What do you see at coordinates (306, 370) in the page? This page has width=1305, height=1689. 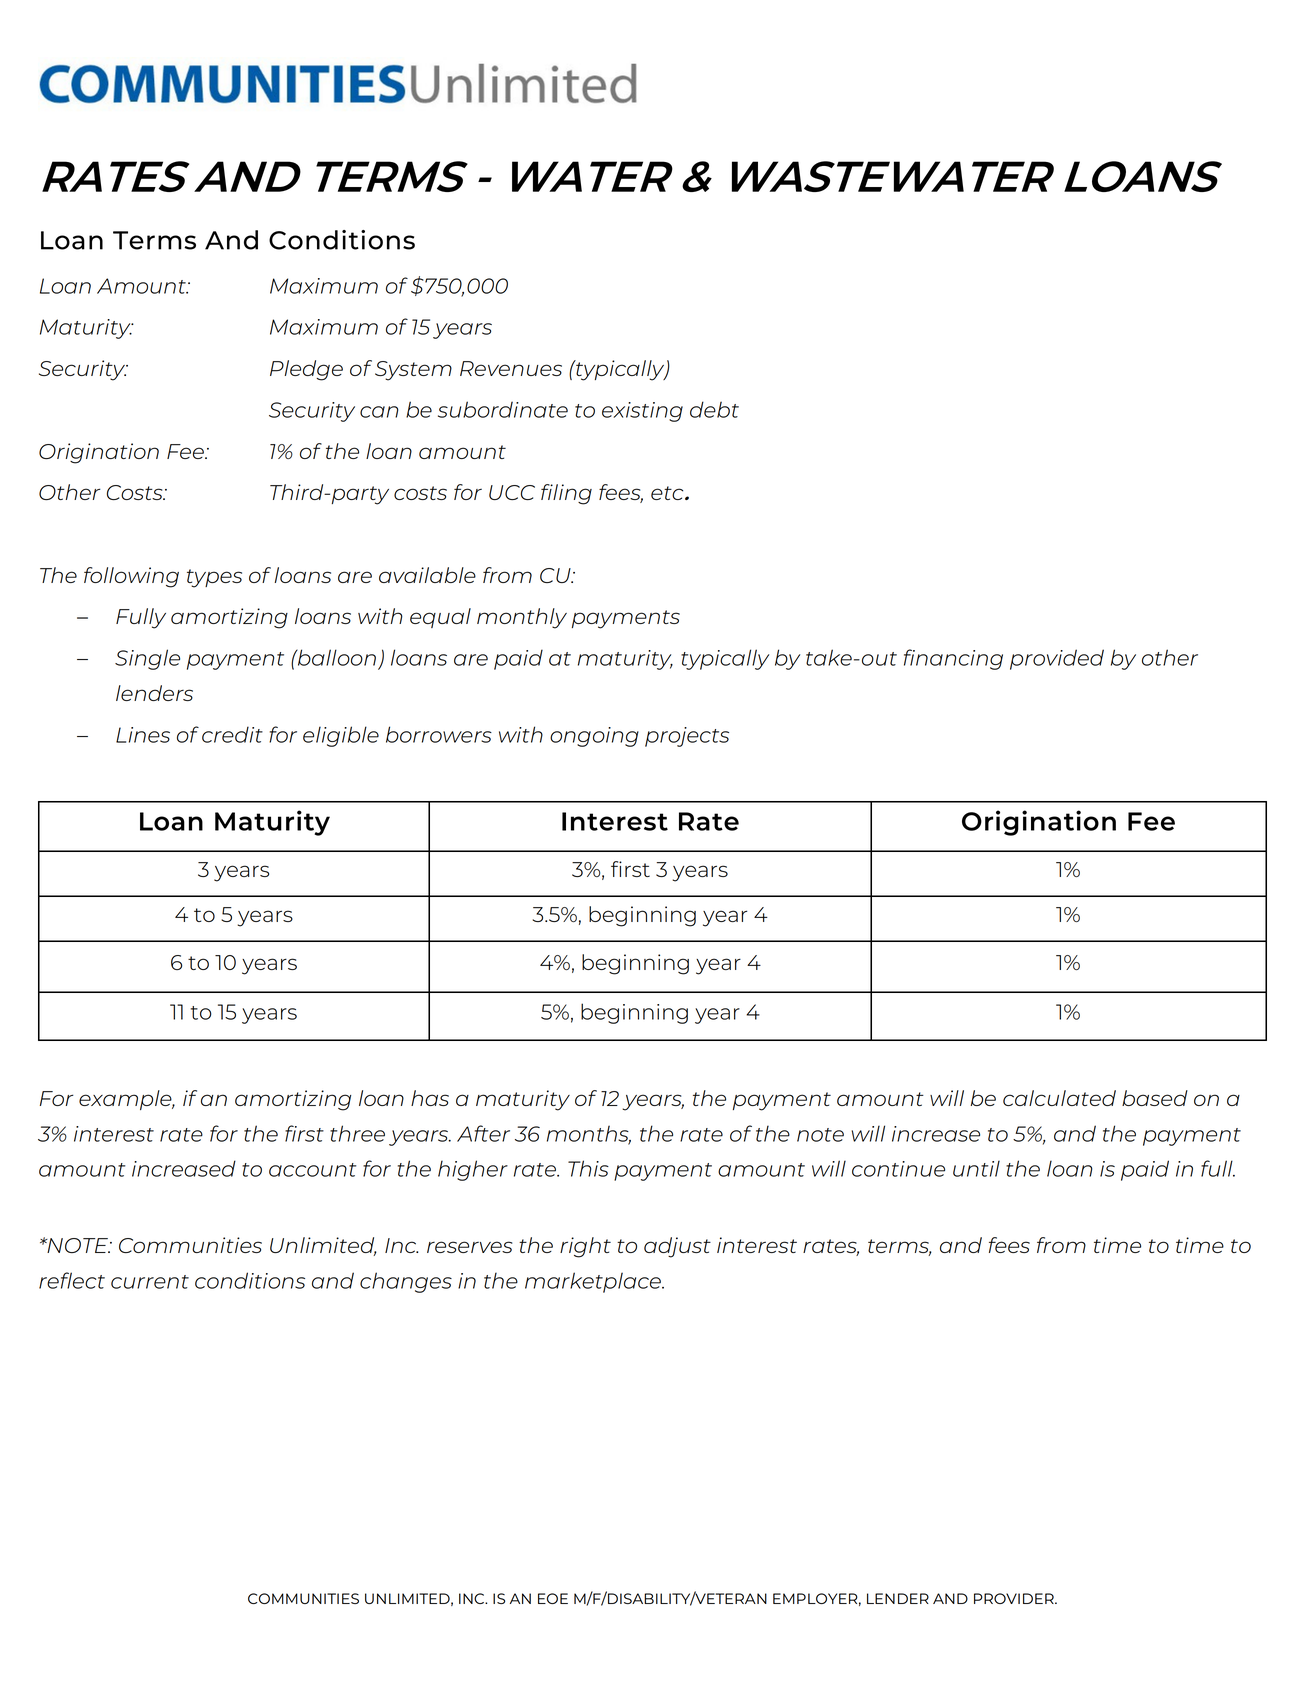 I see `Pledge` at bounding box center [306, 370].
